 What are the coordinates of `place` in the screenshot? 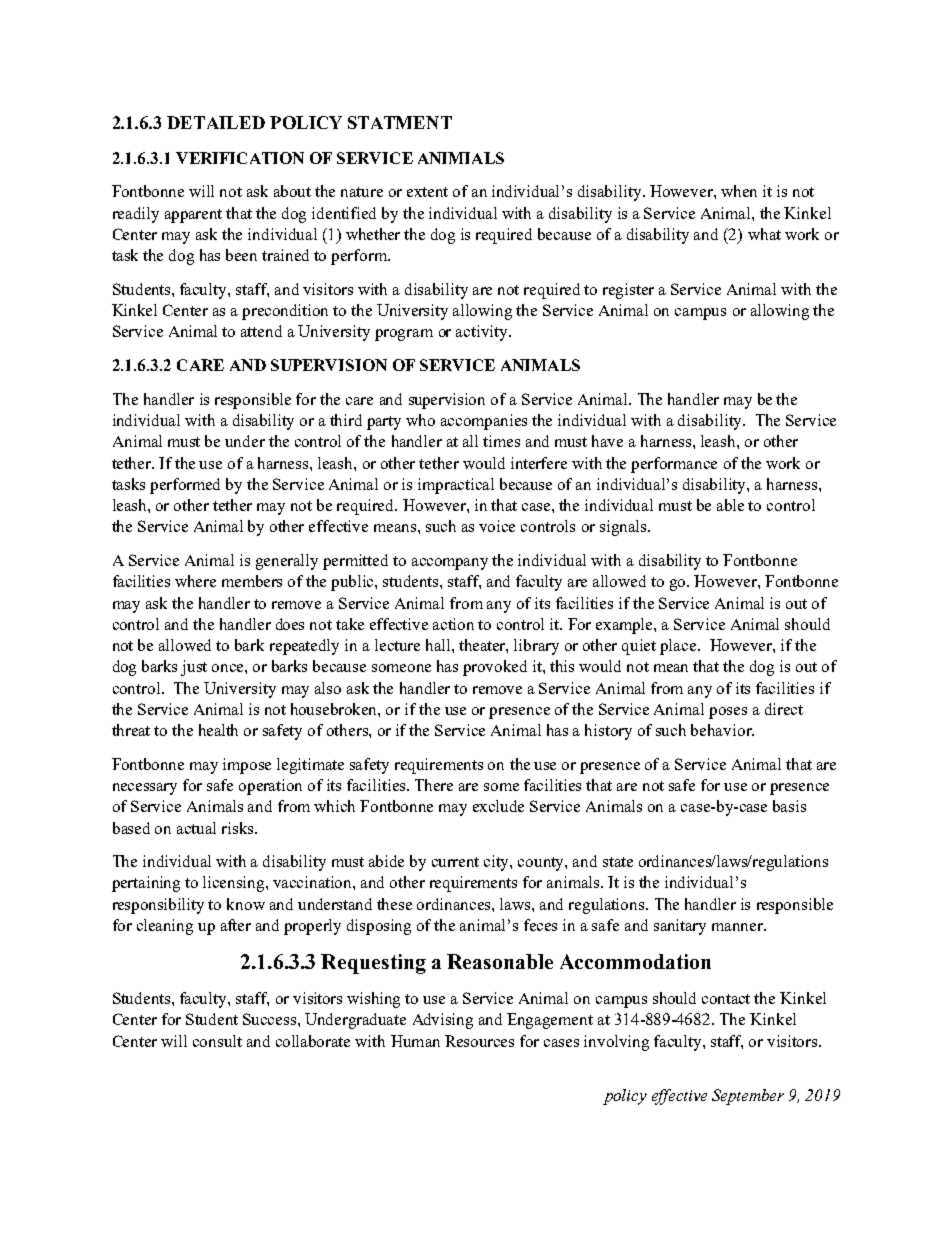 It's located at (679, 647).
